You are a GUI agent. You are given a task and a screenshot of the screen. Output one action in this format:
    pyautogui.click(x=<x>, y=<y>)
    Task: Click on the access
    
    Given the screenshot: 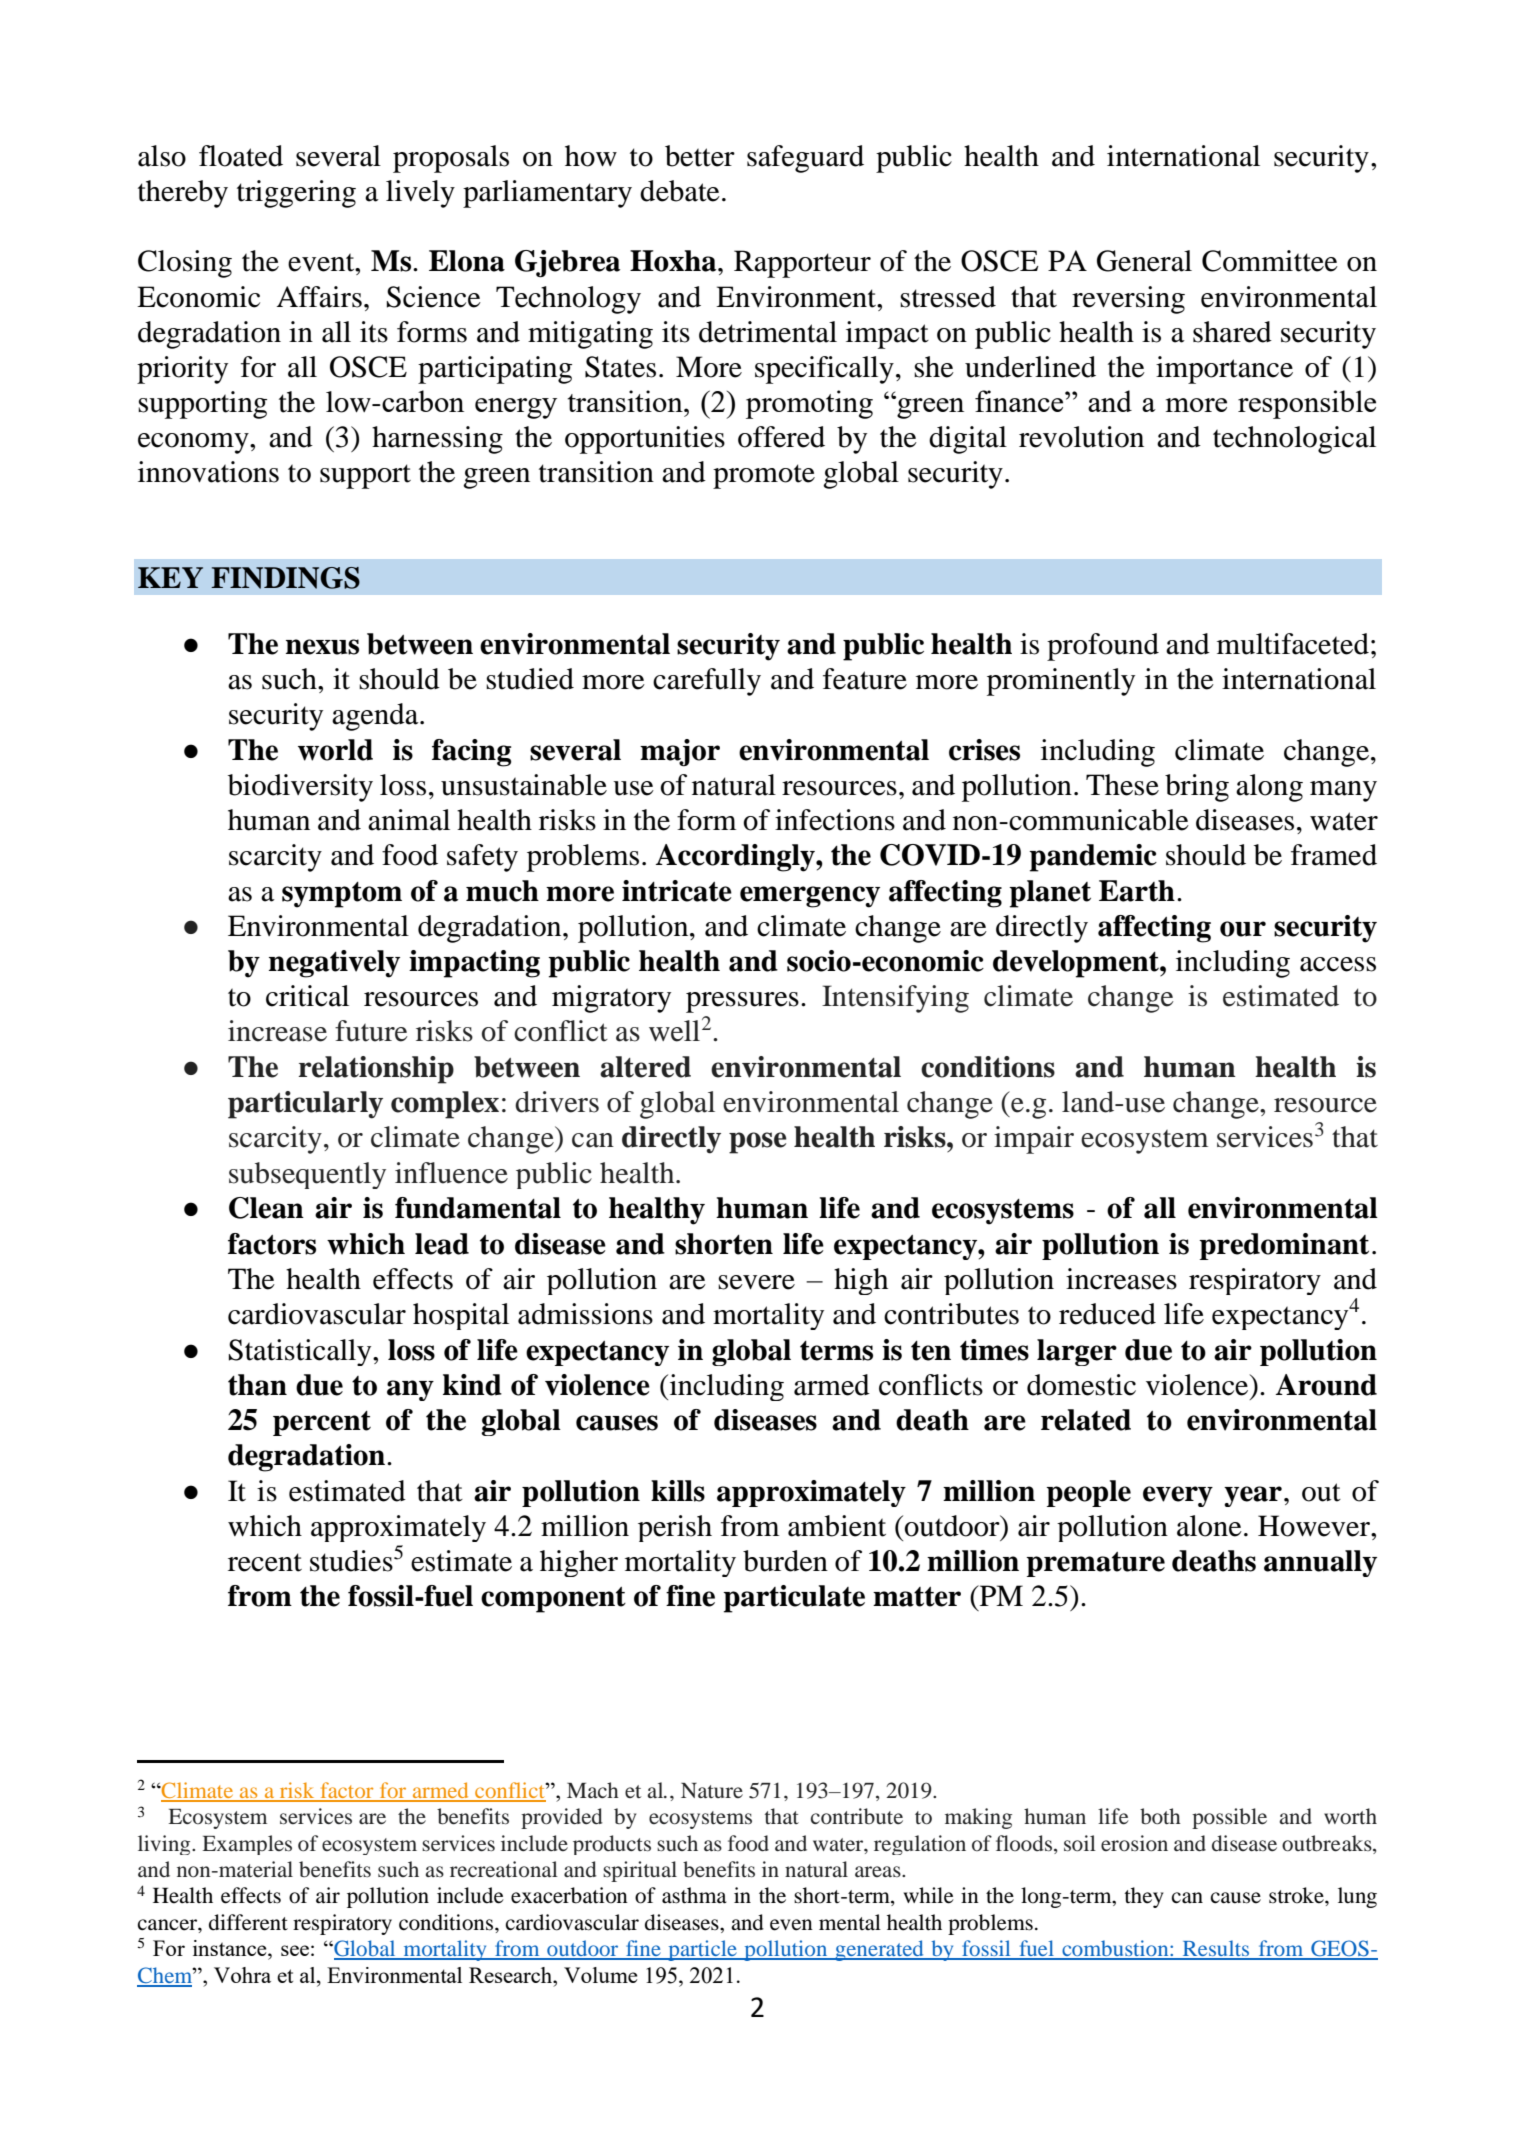 What is the action you would take?
    pyautogui.click(x=1338, y=964)
